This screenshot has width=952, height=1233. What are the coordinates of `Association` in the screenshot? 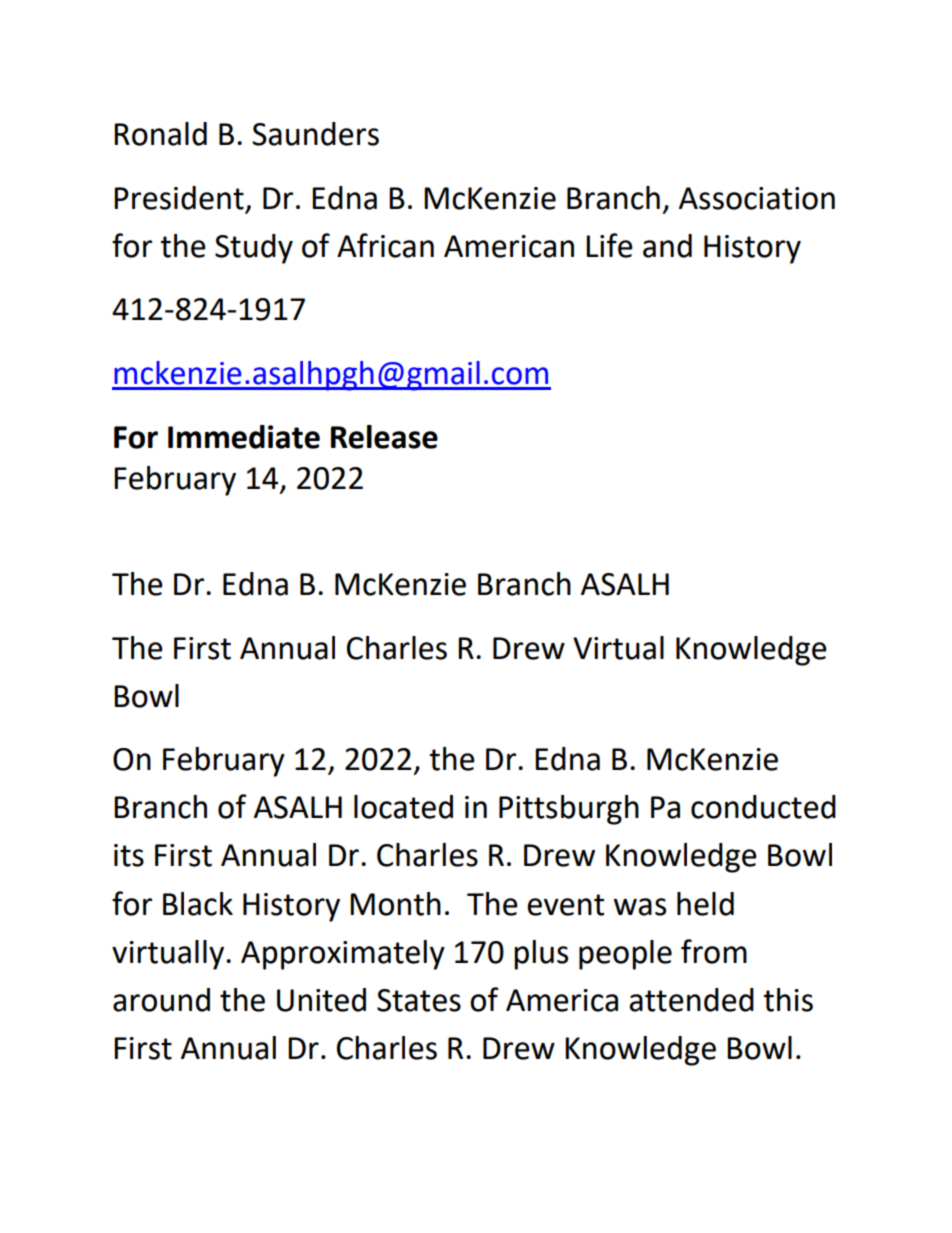 It's located at (757, 198).
